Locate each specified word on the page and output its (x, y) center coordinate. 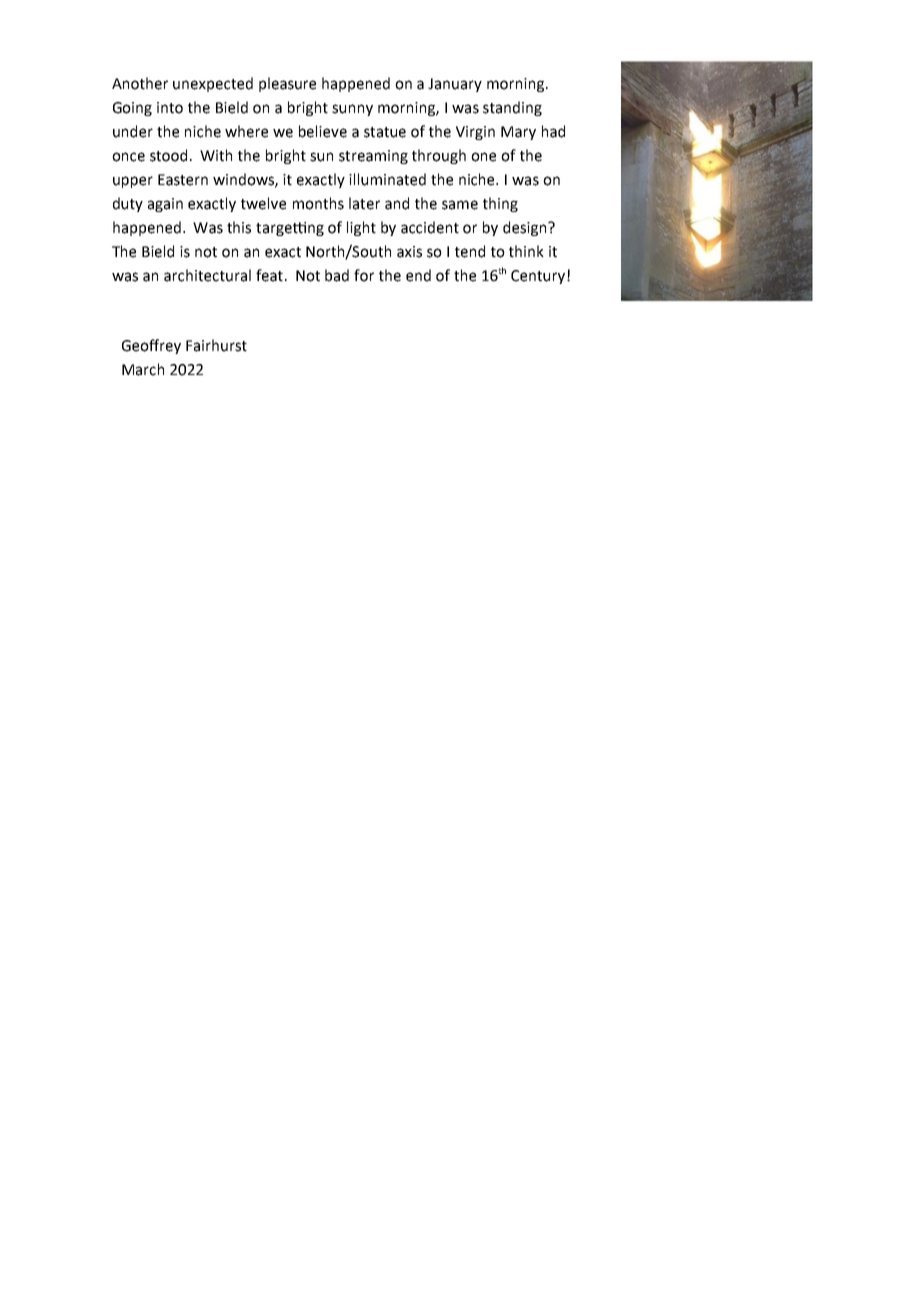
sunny (352, 110)
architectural (207, 275)
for (364, 275)
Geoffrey (151, 346)
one (483, 157)
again (165, 205)
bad (337, 275)
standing (512, 108)
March (143, 369)
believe (323, 131)
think (526, 251)
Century (539, 277)
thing (500, 204)
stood (168, 155)
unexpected (213, 84)
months (318, 203)
